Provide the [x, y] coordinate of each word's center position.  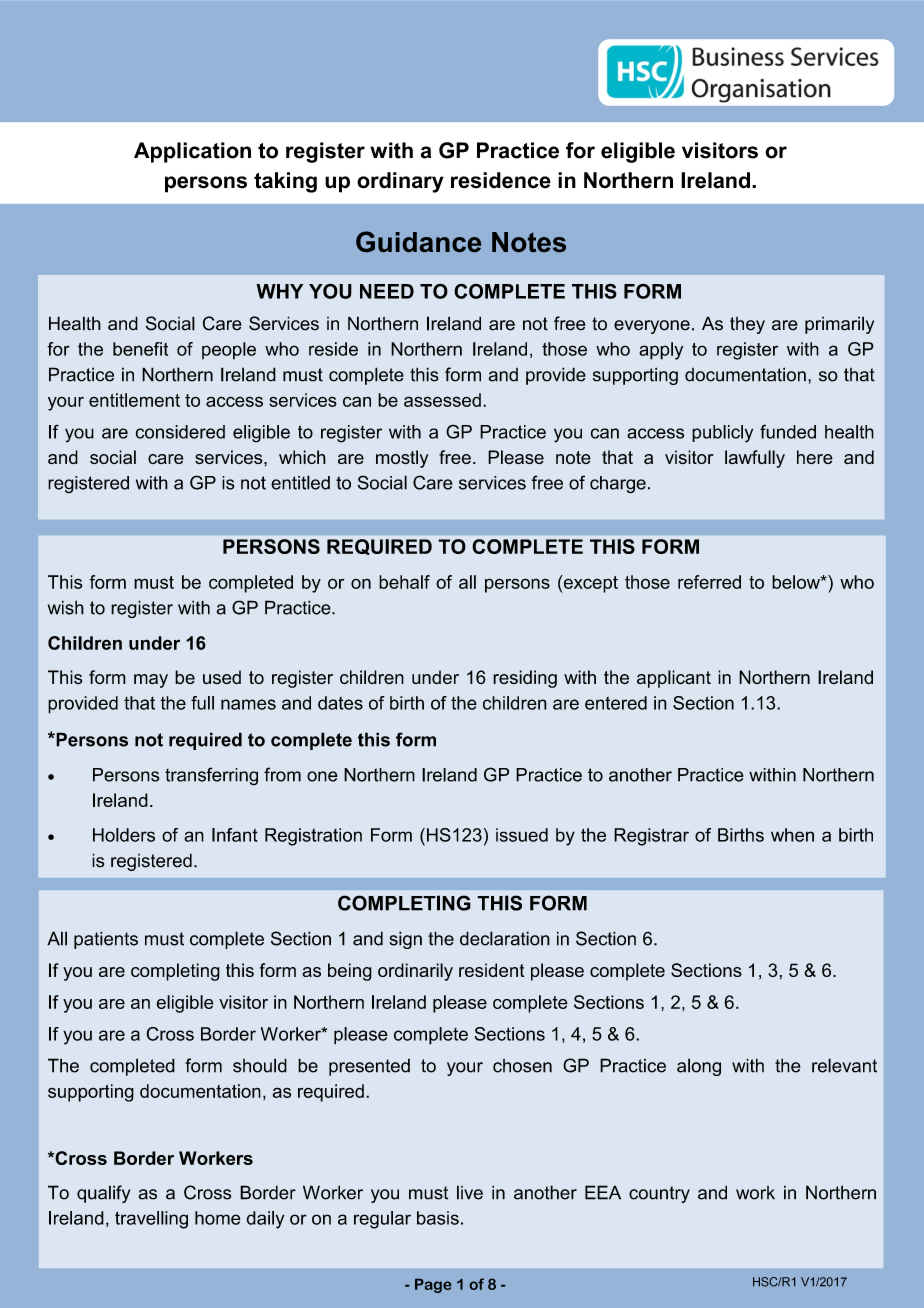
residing [525, 679]
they [747, 325]
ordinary [400, 182]
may [151, 681]
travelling [151, 1220]
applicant [674, 679]
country [659, 1194]
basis [438, 1218]
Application [192, 152]
